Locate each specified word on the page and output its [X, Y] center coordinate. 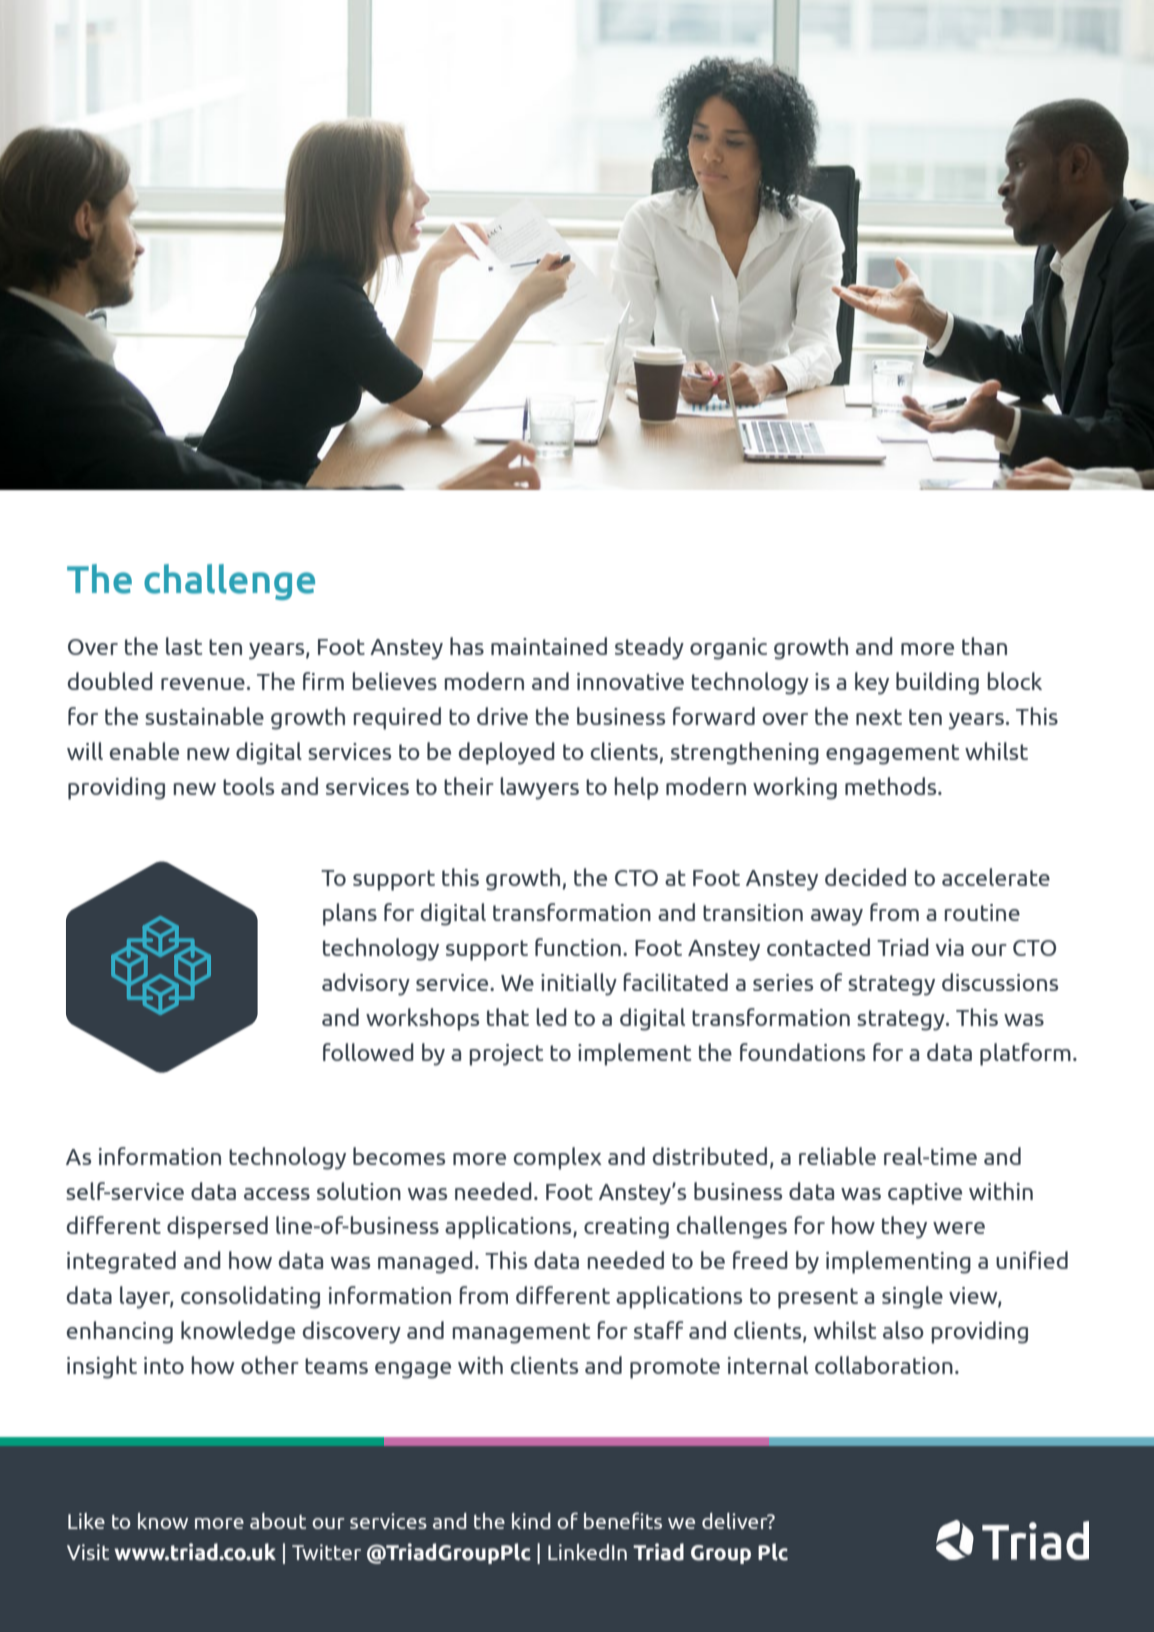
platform [1025, 1054]
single [912, 1297]
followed [368, 1052]
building [937, 683]
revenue [203, 684]
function [578, 947]
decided [865, 877]
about [278, 1521]
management [521, 1333]
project [506, 1055]
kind [531, 1521]
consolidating [250, 1297]
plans [350, 914]
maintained [549, 646]
